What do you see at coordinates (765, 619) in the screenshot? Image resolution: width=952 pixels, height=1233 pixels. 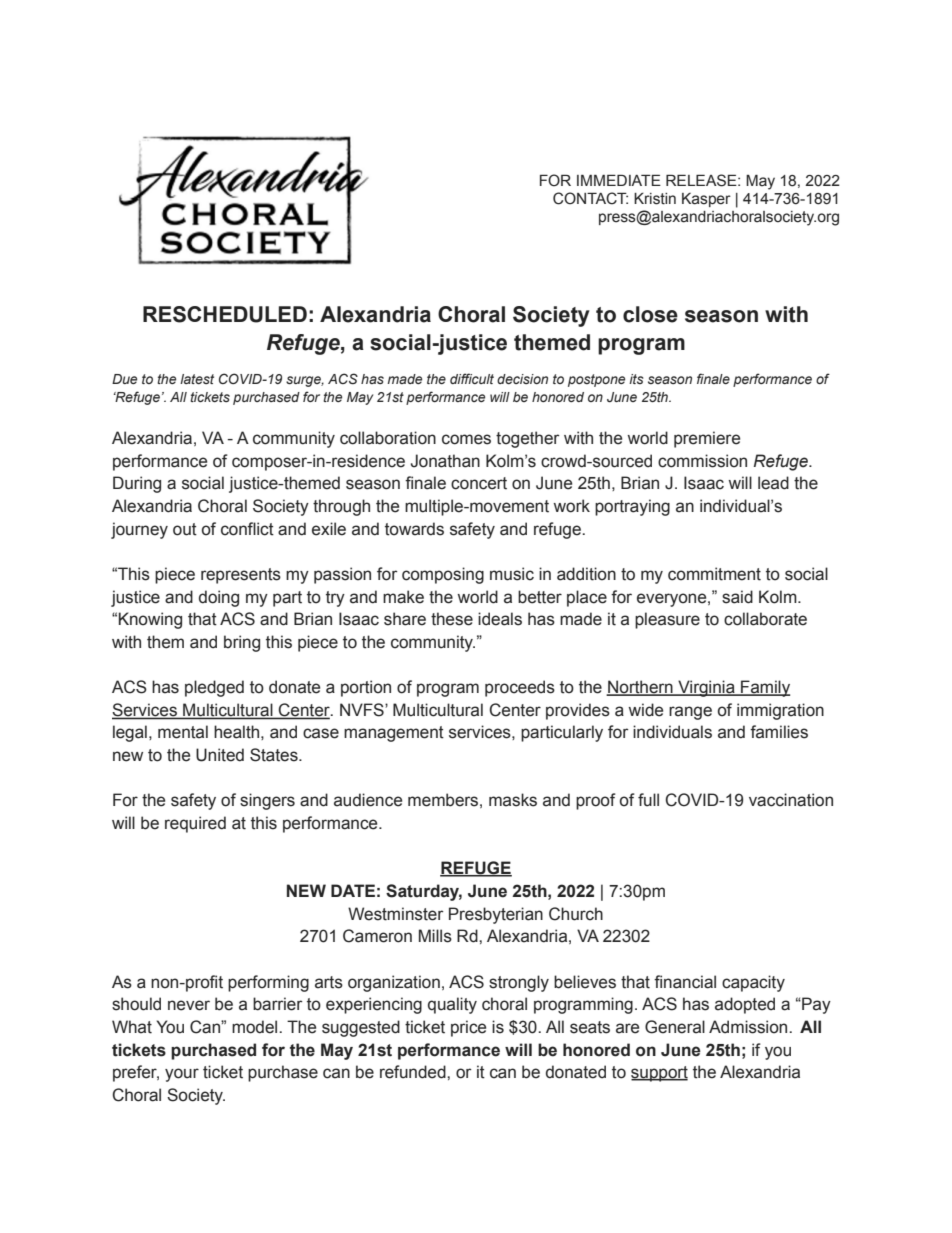 I see `collaborate` at bounding box center [765, 619].
